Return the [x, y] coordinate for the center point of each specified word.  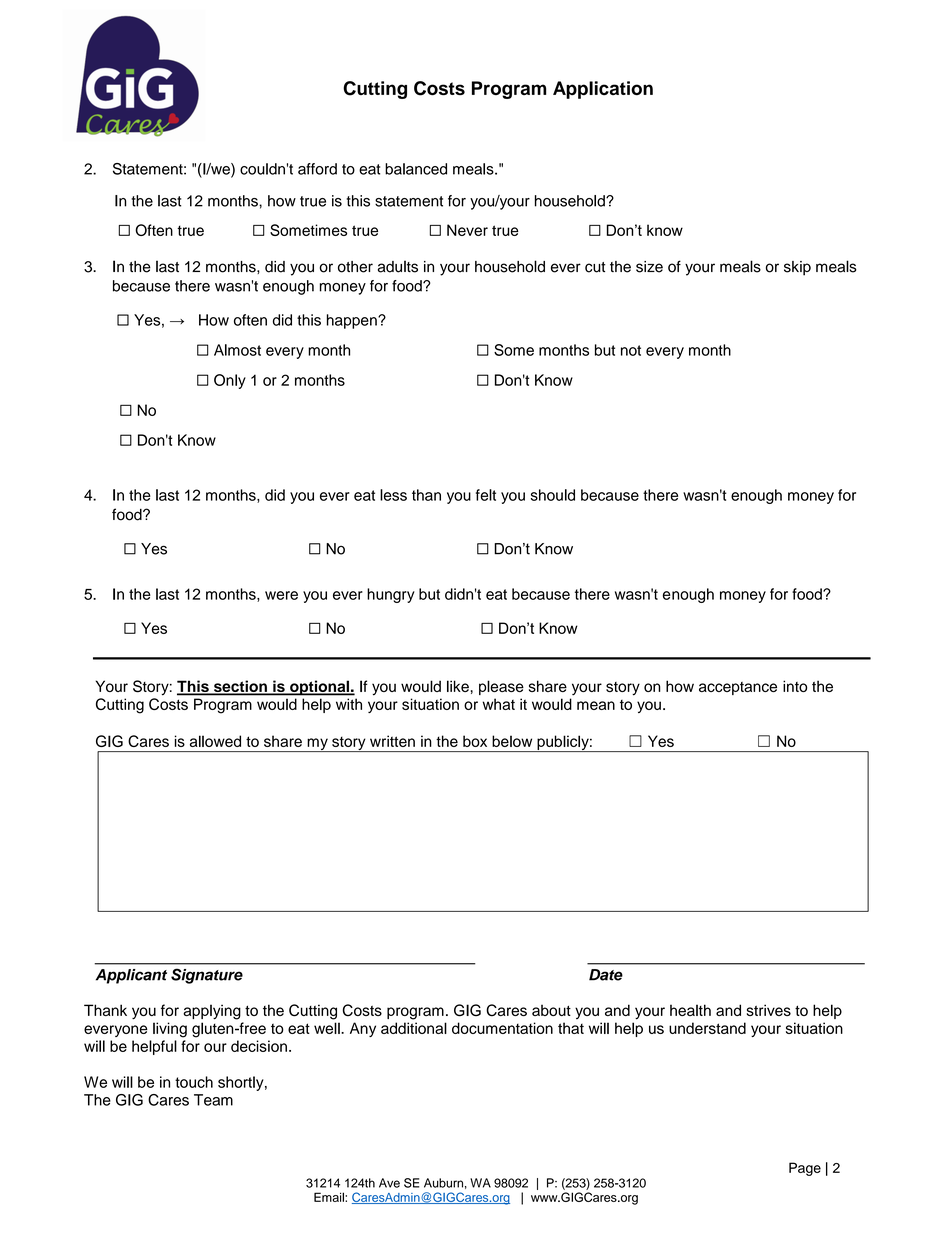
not [631, 350]
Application [603, 90]
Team [213, 1100]
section [240, 687]
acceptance [738, 688]
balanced [416, 169]
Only [230, 381]
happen [353, 321]
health [690, 1010]
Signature [207, 976]
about [551, 1010]
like [458, 686]
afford [317, 169]
